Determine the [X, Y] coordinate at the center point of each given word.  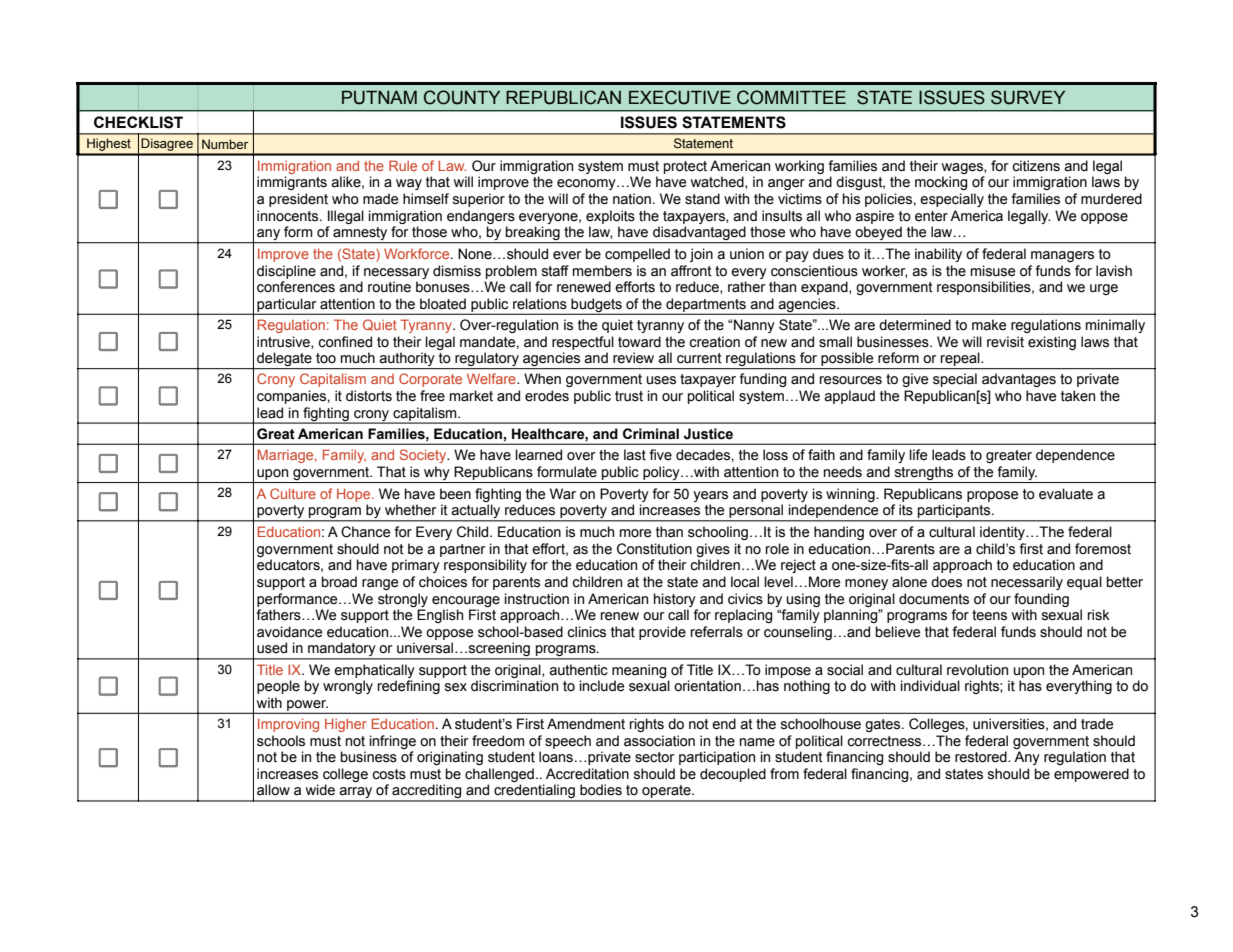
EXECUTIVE [680, 97]
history [675, 600]
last [635, 455]
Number [225, 144]
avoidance [289, 632]
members [602, 271]
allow [273, 790]
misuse [993, 271]
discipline [286, 272]
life [918, 455]
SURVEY [1028, 97]
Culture [293, 493]
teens [989, 615]
